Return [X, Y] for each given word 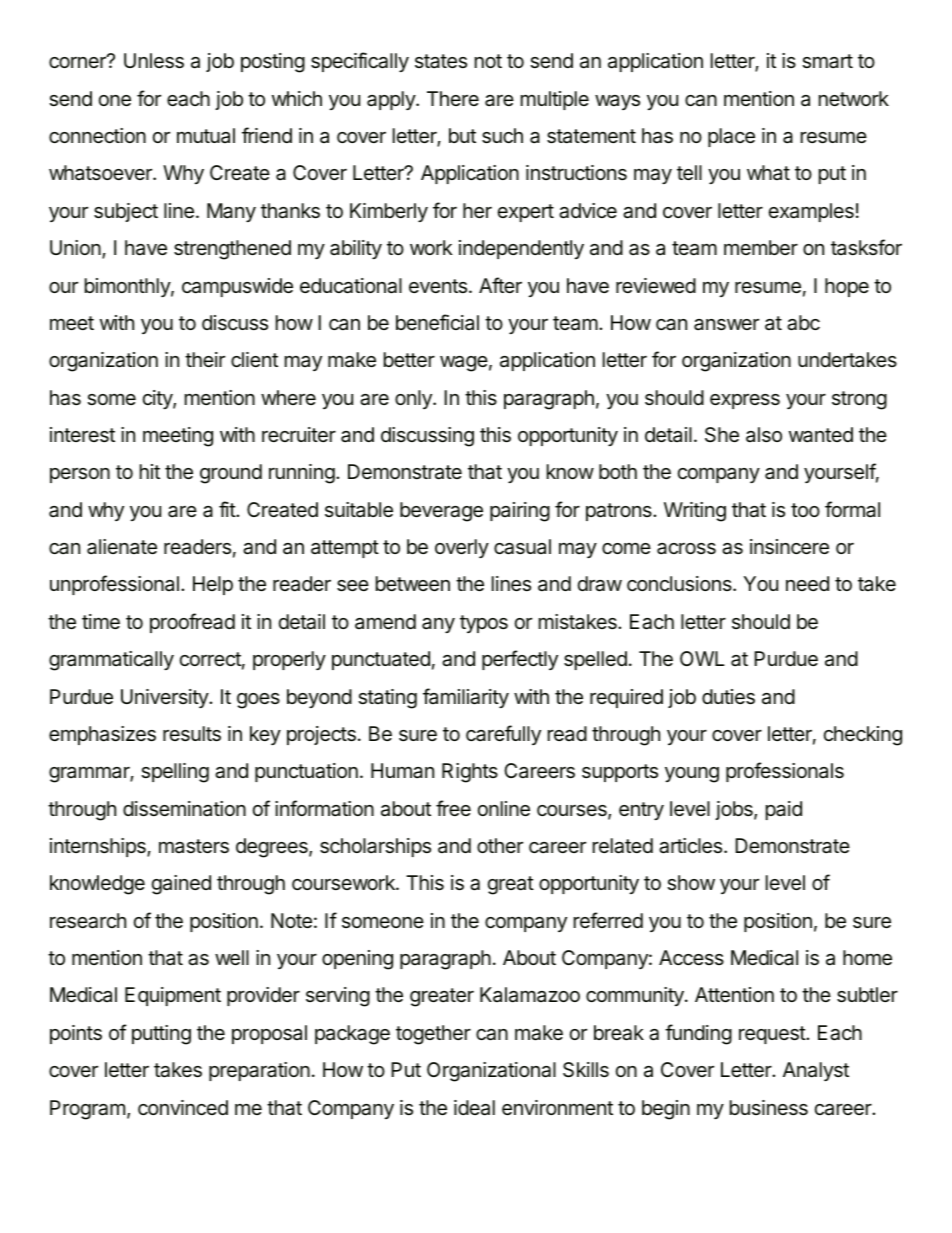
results [192, 734]
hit [150, 471]
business [769, 1108]
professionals [785, 772]
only [414, 399]
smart [827, 61]
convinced [183, 1107]
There [453, 98]
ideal [474, 1108]
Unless [154, 61]
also [764, 435]
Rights [470, 773]
